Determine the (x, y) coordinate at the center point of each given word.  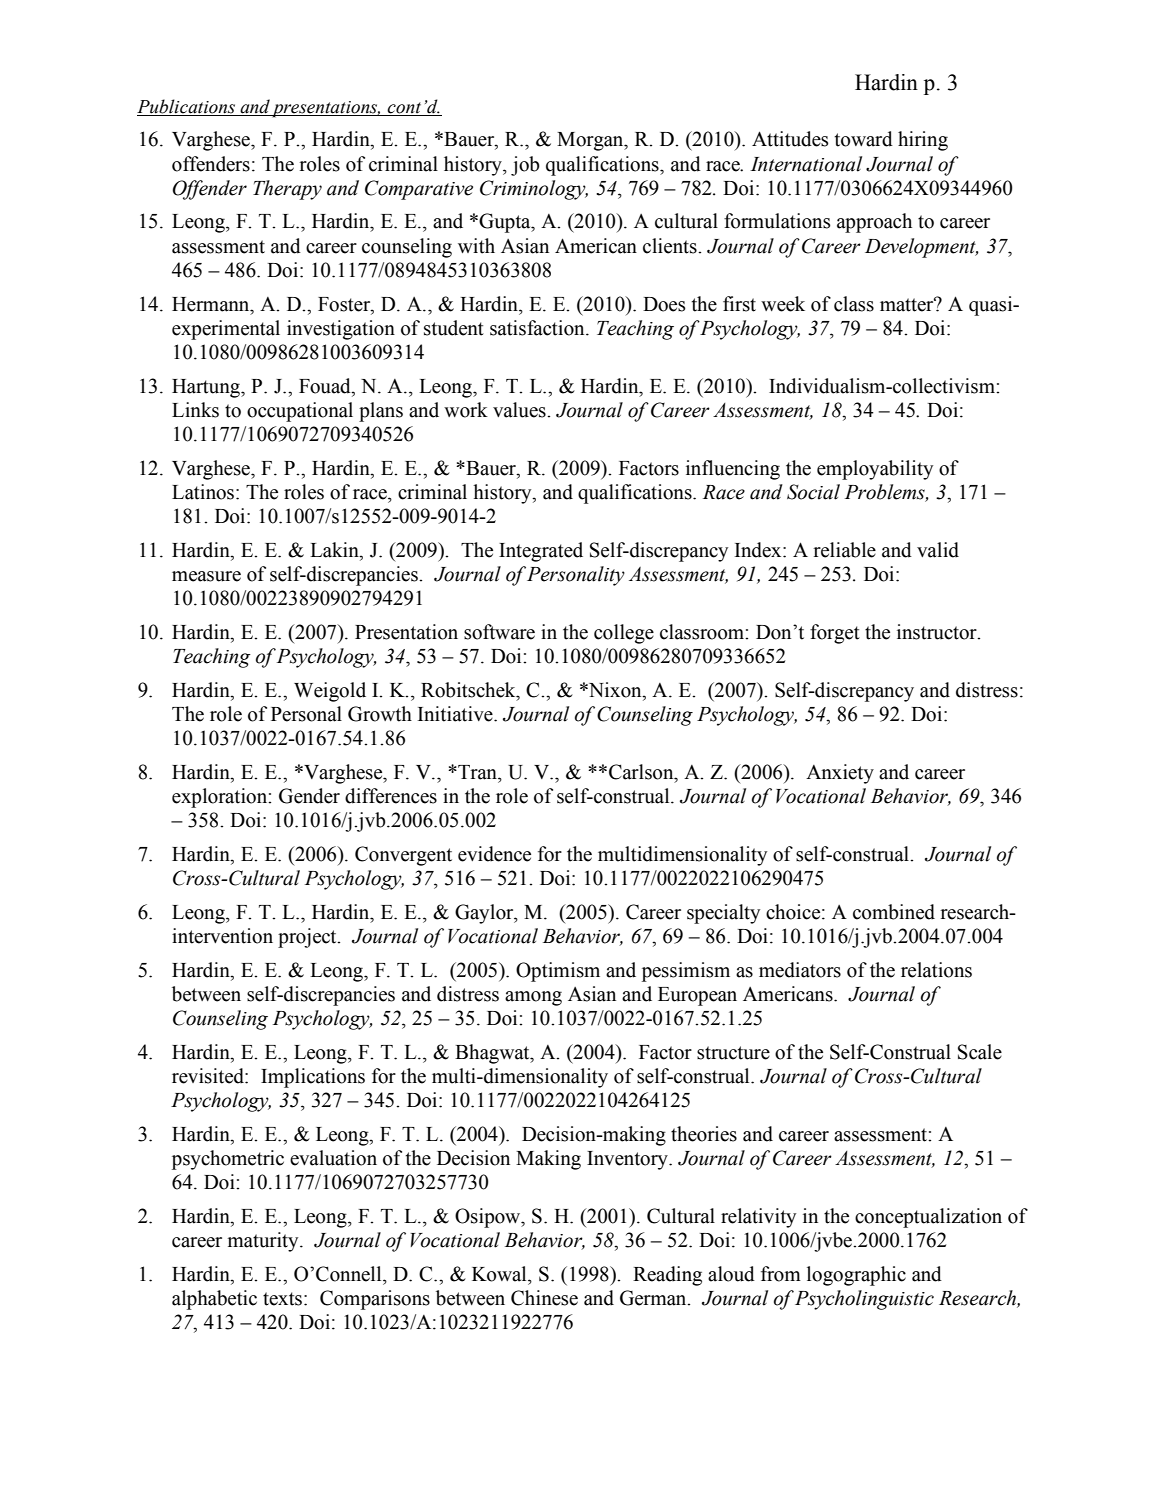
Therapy (287, 190)
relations (936, 970)
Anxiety (840, 774)
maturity (264, 1242)
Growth (380, 714)
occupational (300, 412)
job (525, 166)
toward (864, 139)
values (520, 410)
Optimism (558, 972)
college (624, 634)
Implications (313, 1078)
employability (875, 470)
